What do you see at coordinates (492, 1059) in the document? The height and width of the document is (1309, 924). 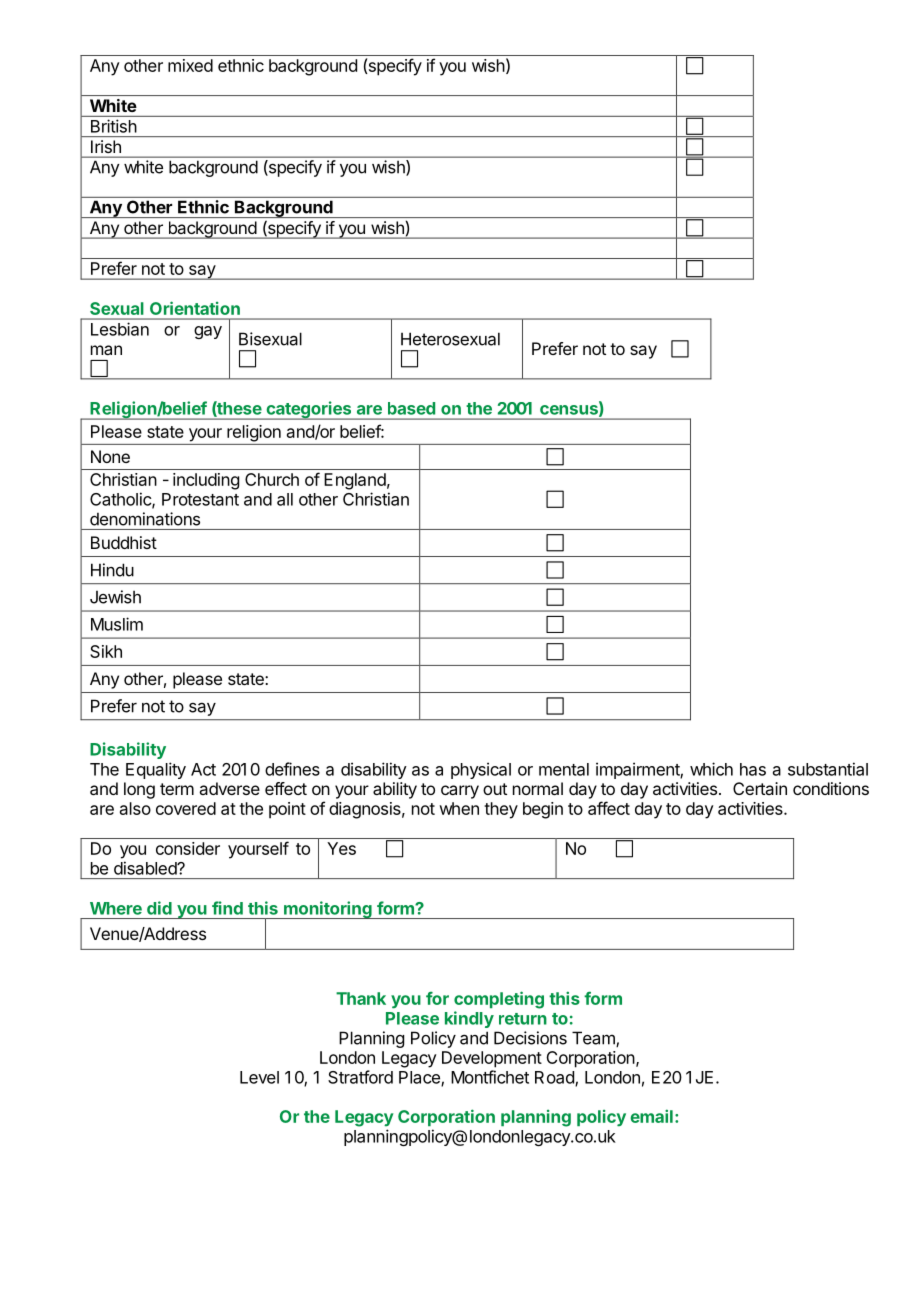 I see `Development` at bounding box center [492, 1059].
